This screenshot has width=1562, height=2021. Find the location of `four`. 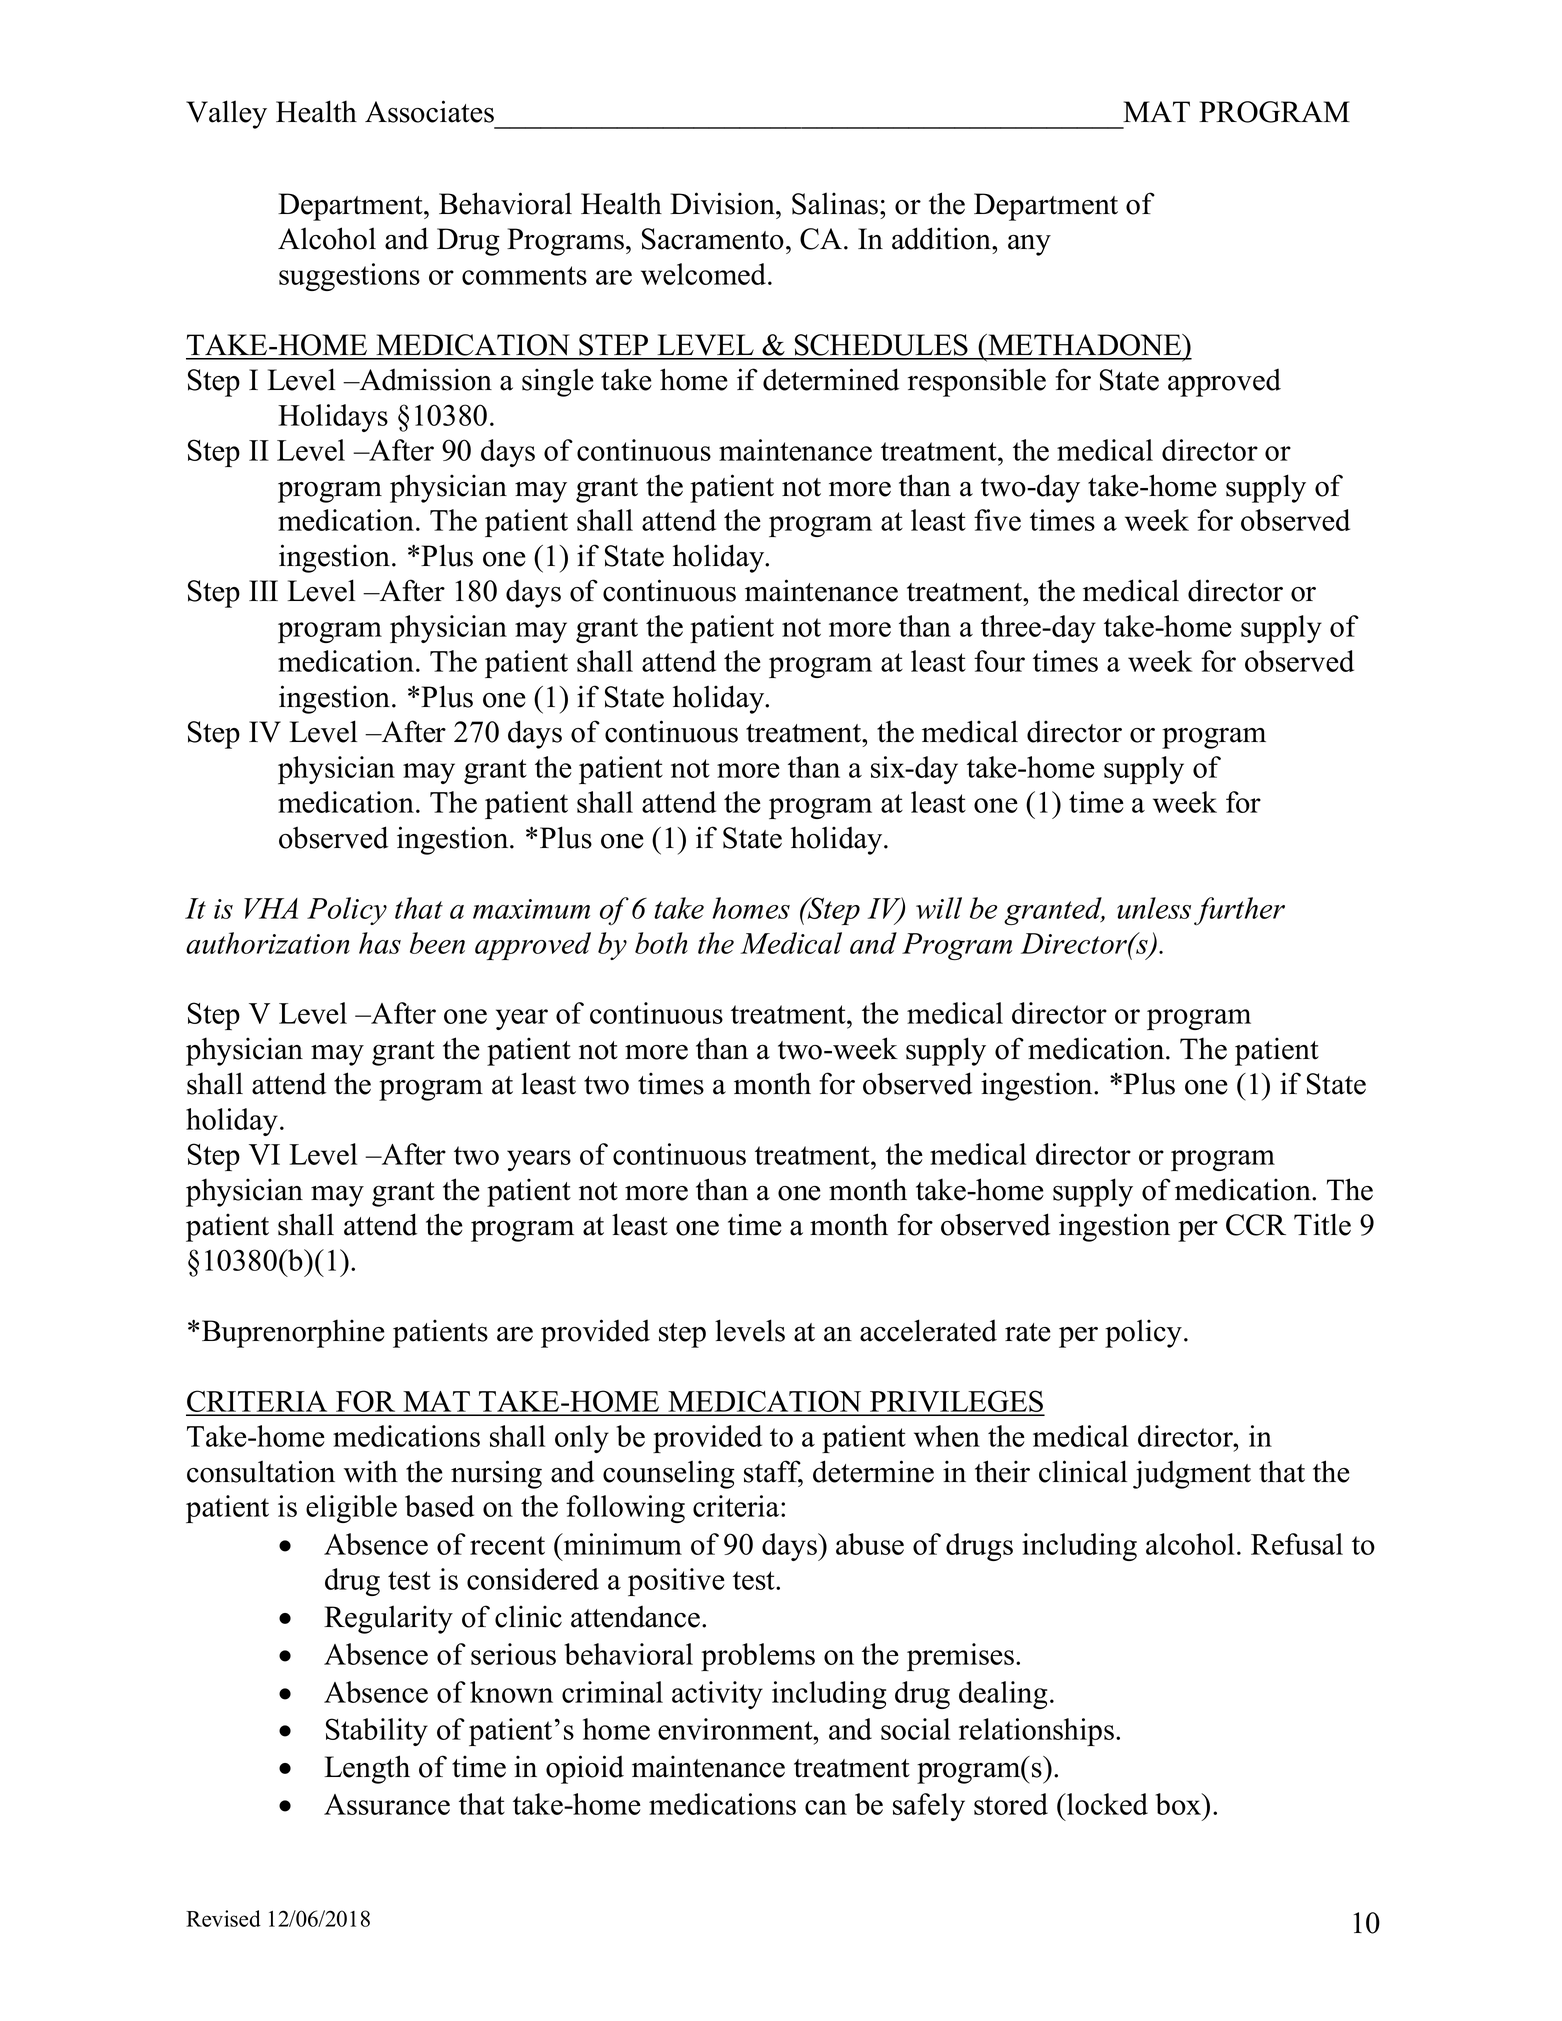

four is located at coordinates (999, 661).
